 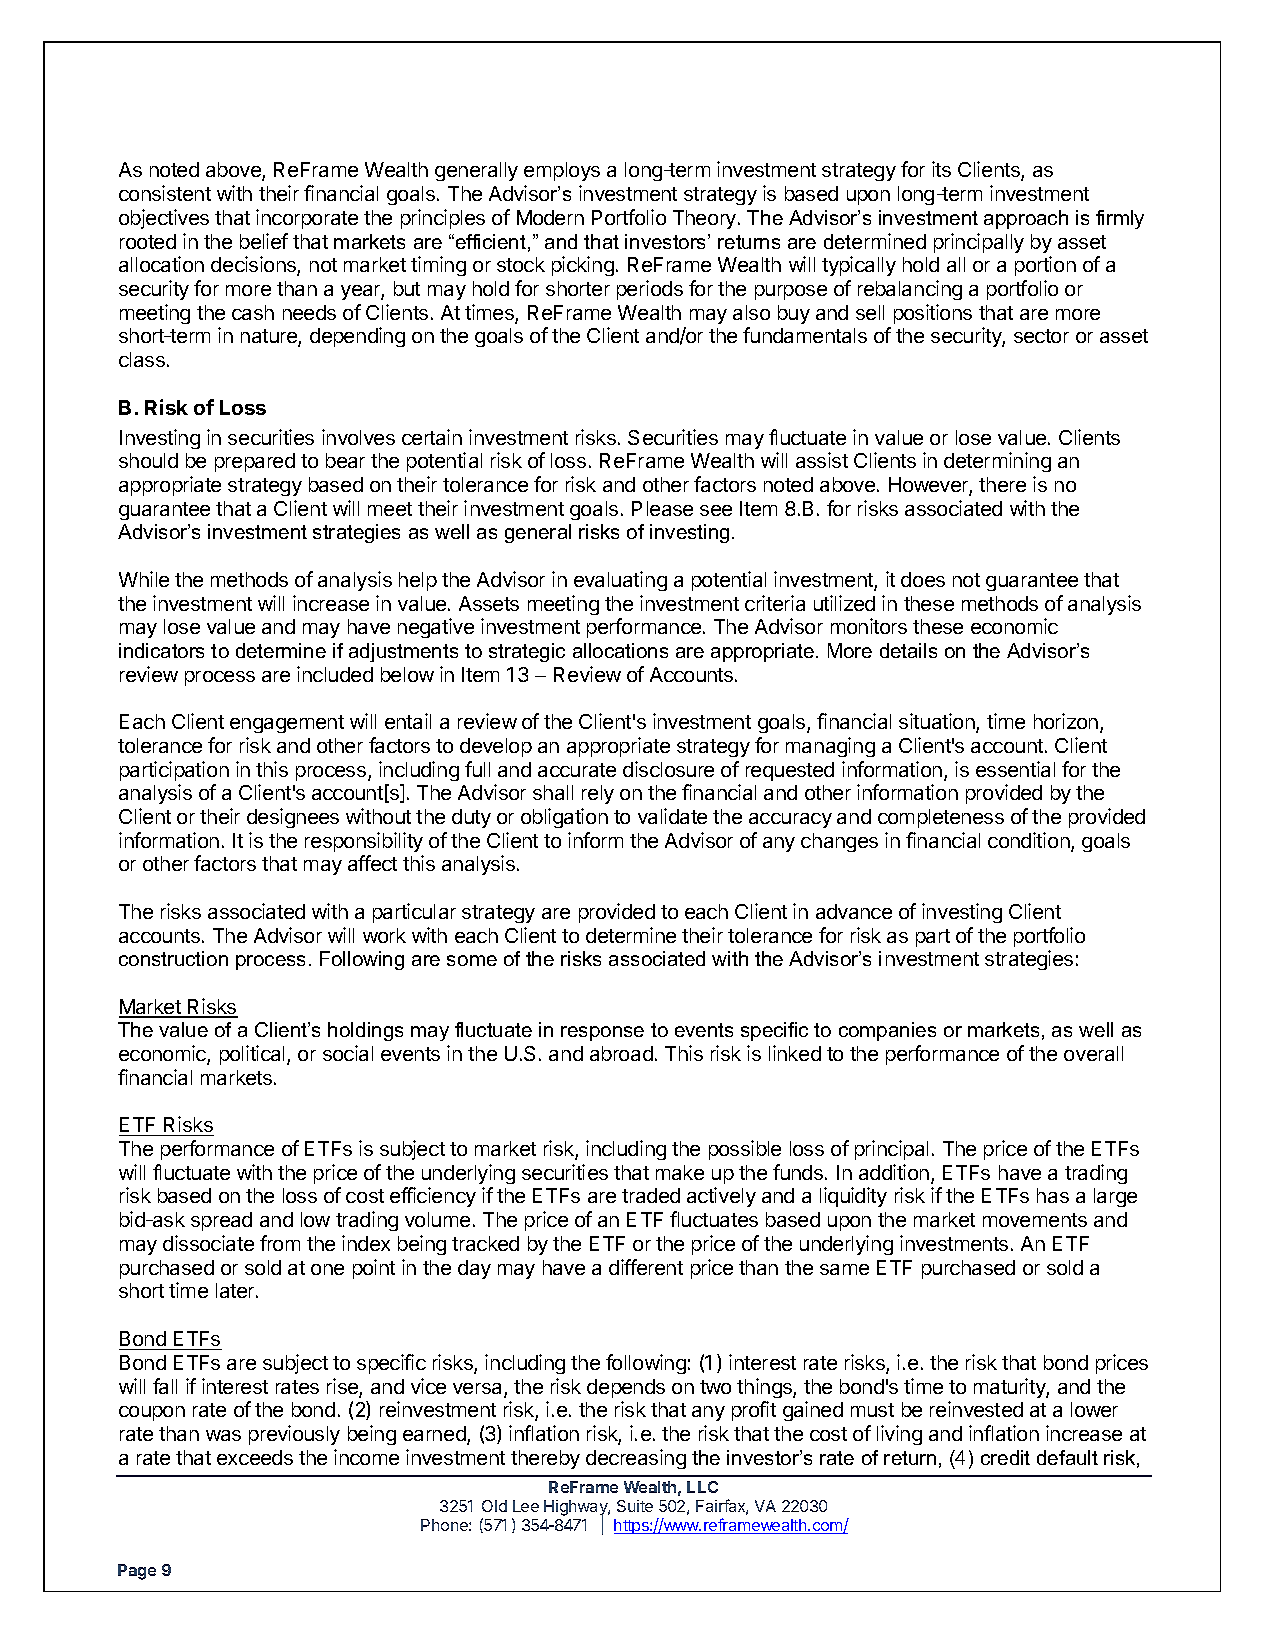 I want to click on belief, so click(x=264, y=241).
